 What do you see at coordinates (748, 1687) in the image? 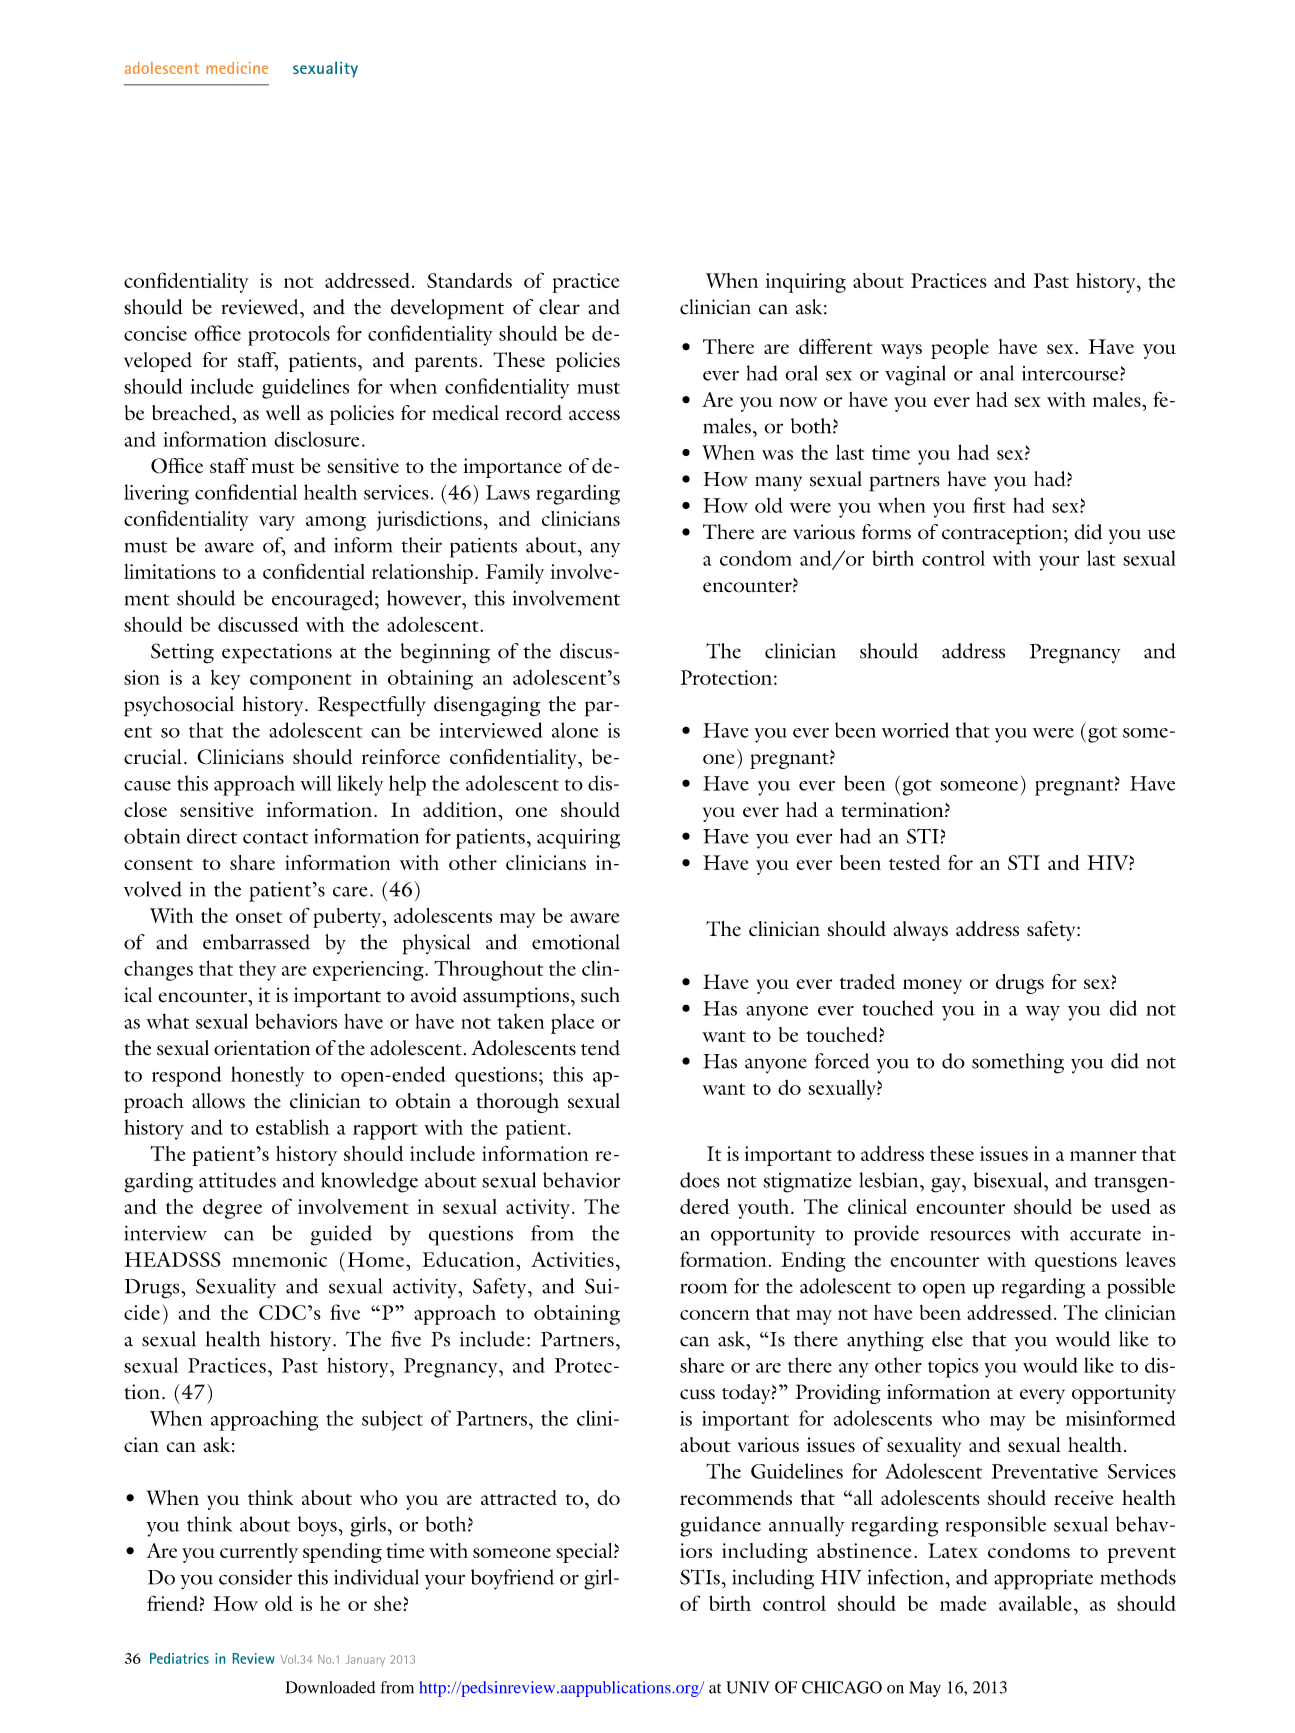
I see `UNIV` at bounding box center [748, 1687].
